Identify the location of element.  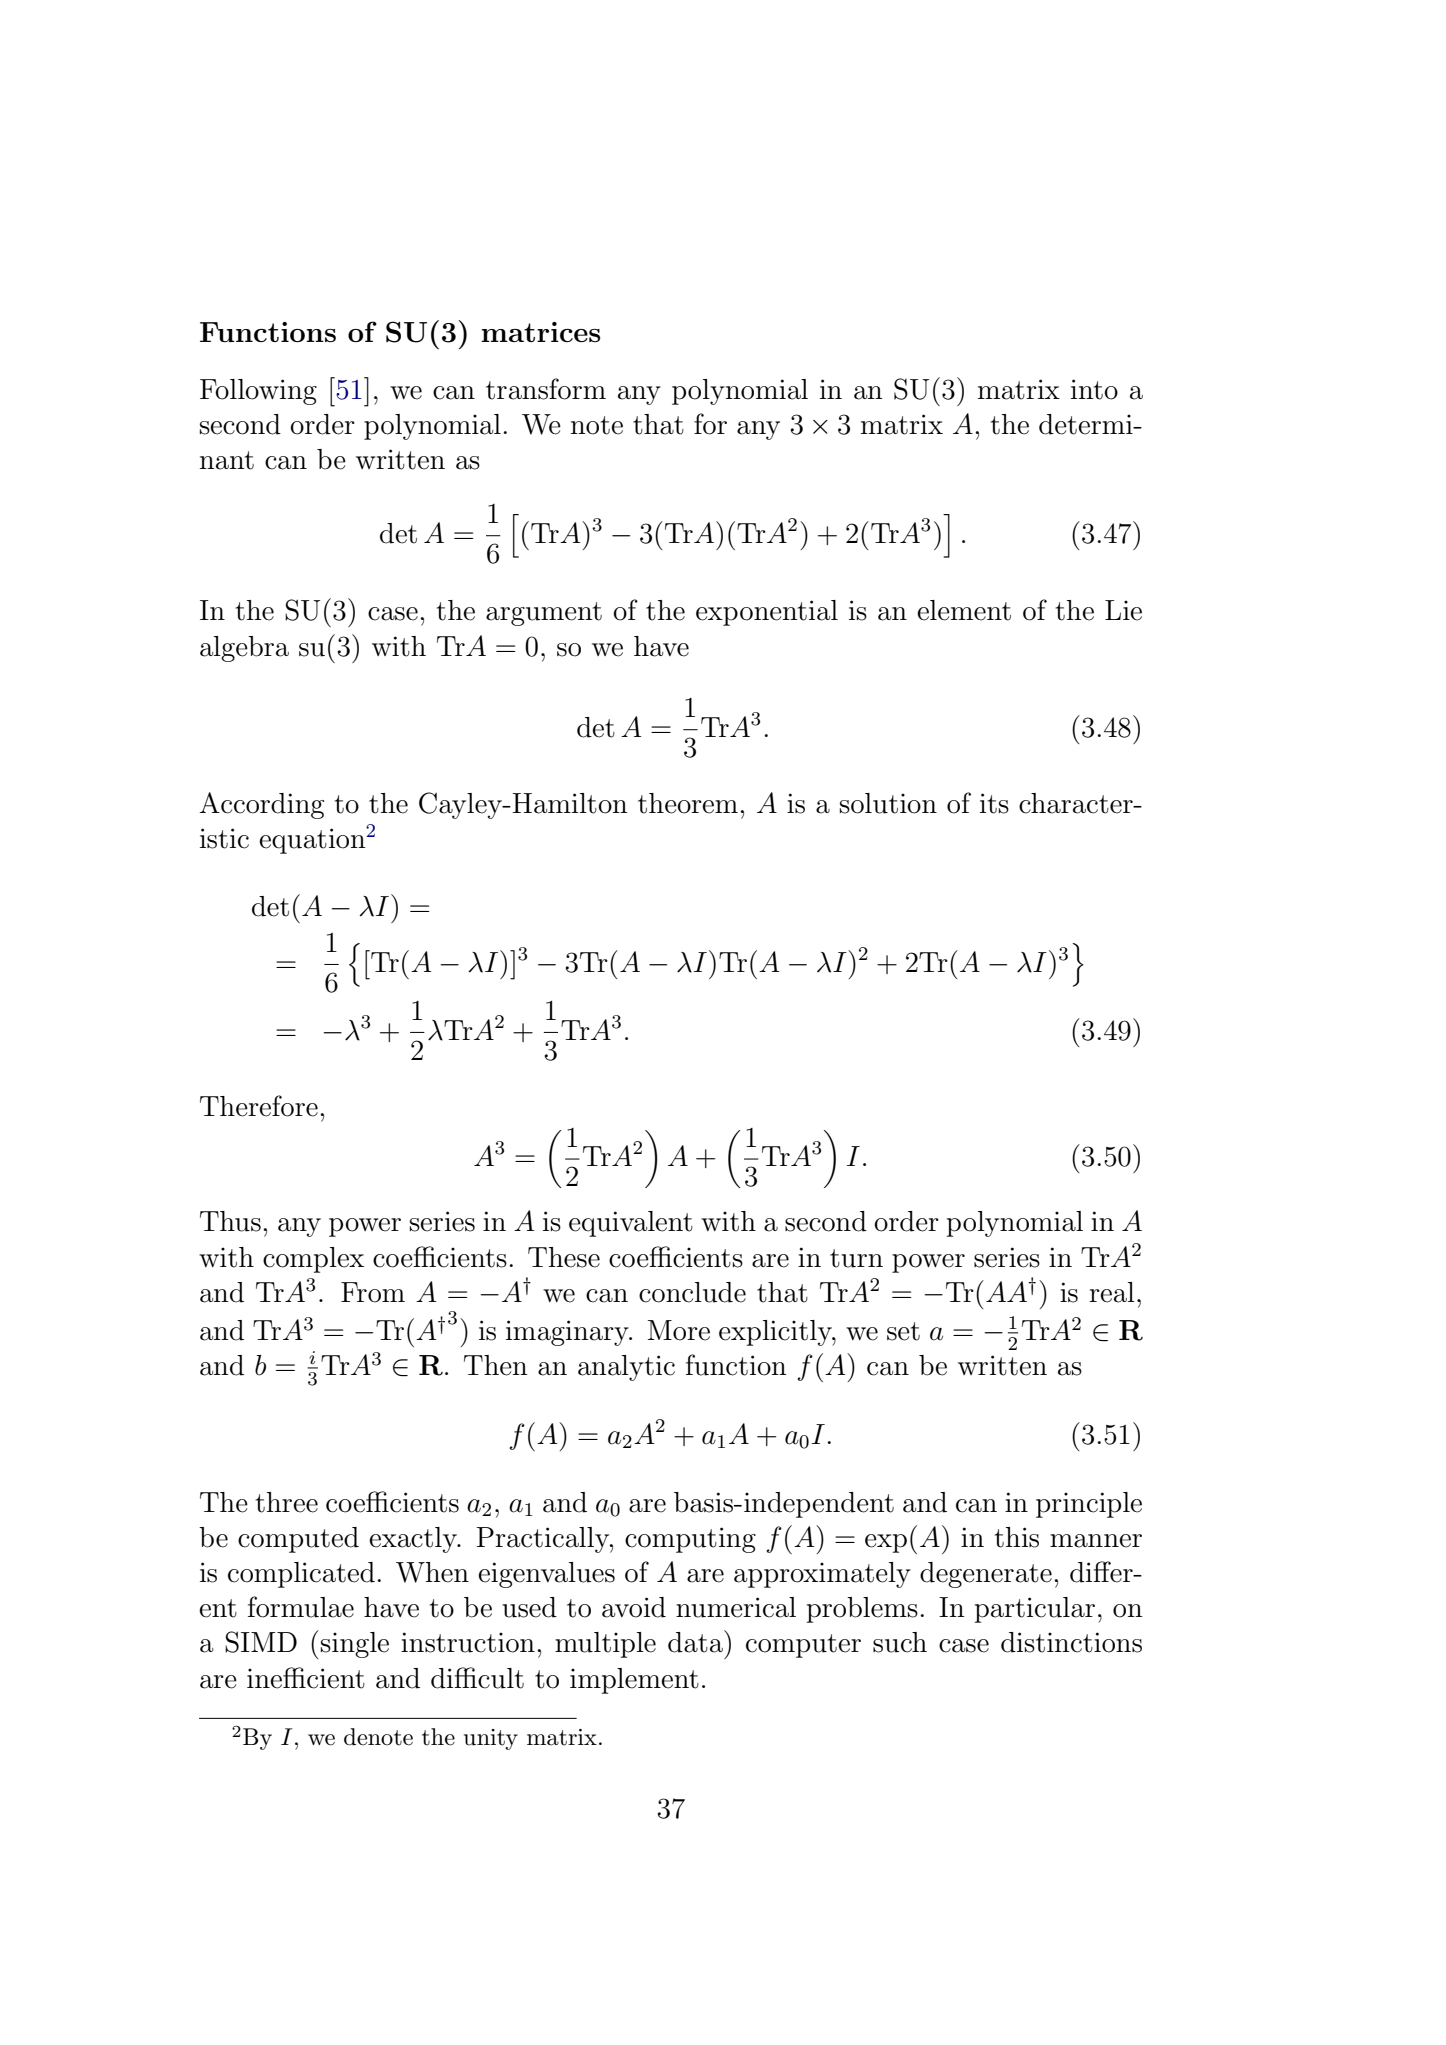
(964, 610).
